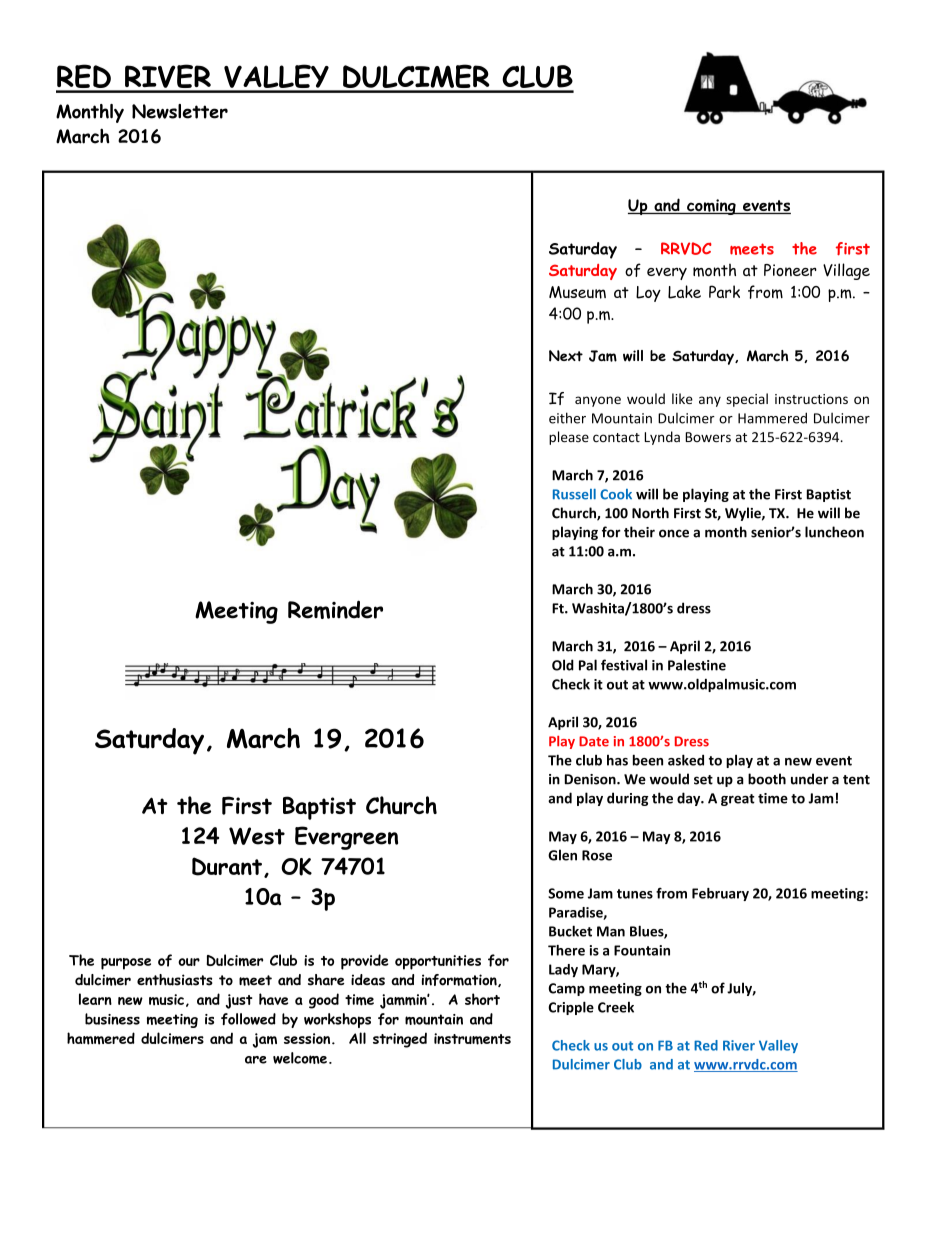 The width and height of the page is (952, 1233). I want to click on Reminder, so click(335, 609).
